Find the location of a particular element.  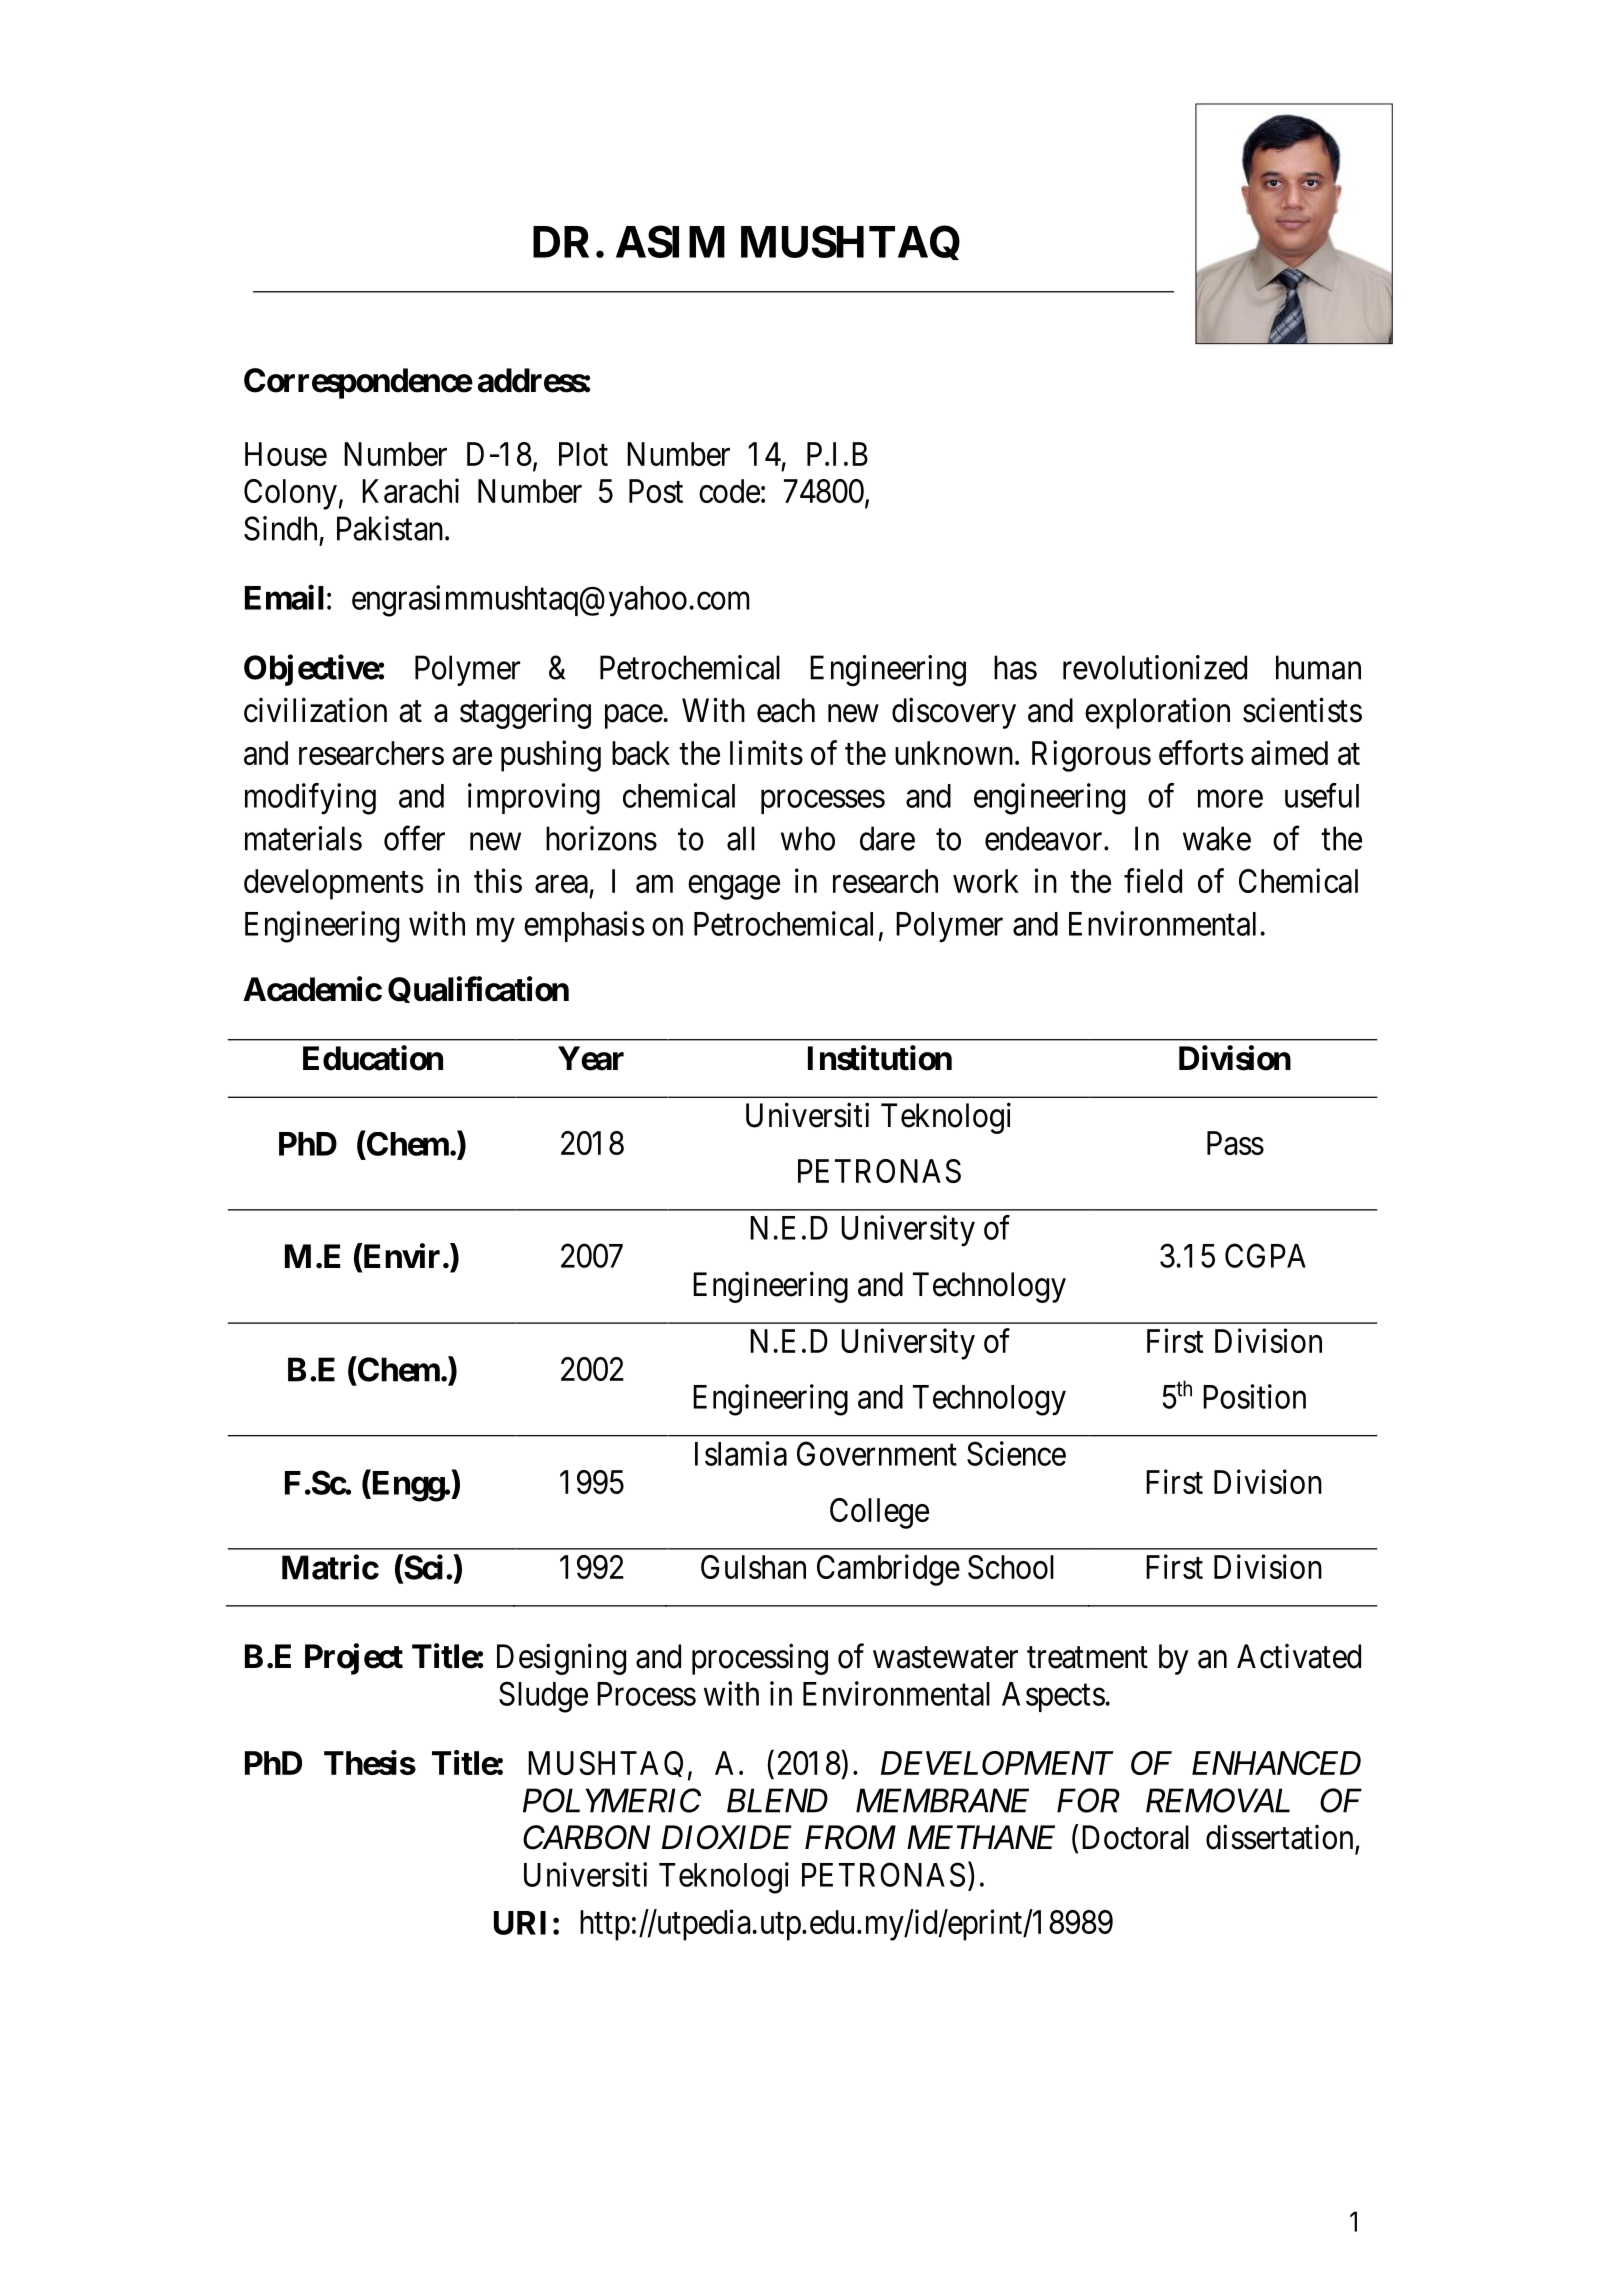

Karachi is located at coordinates (410, 490).
